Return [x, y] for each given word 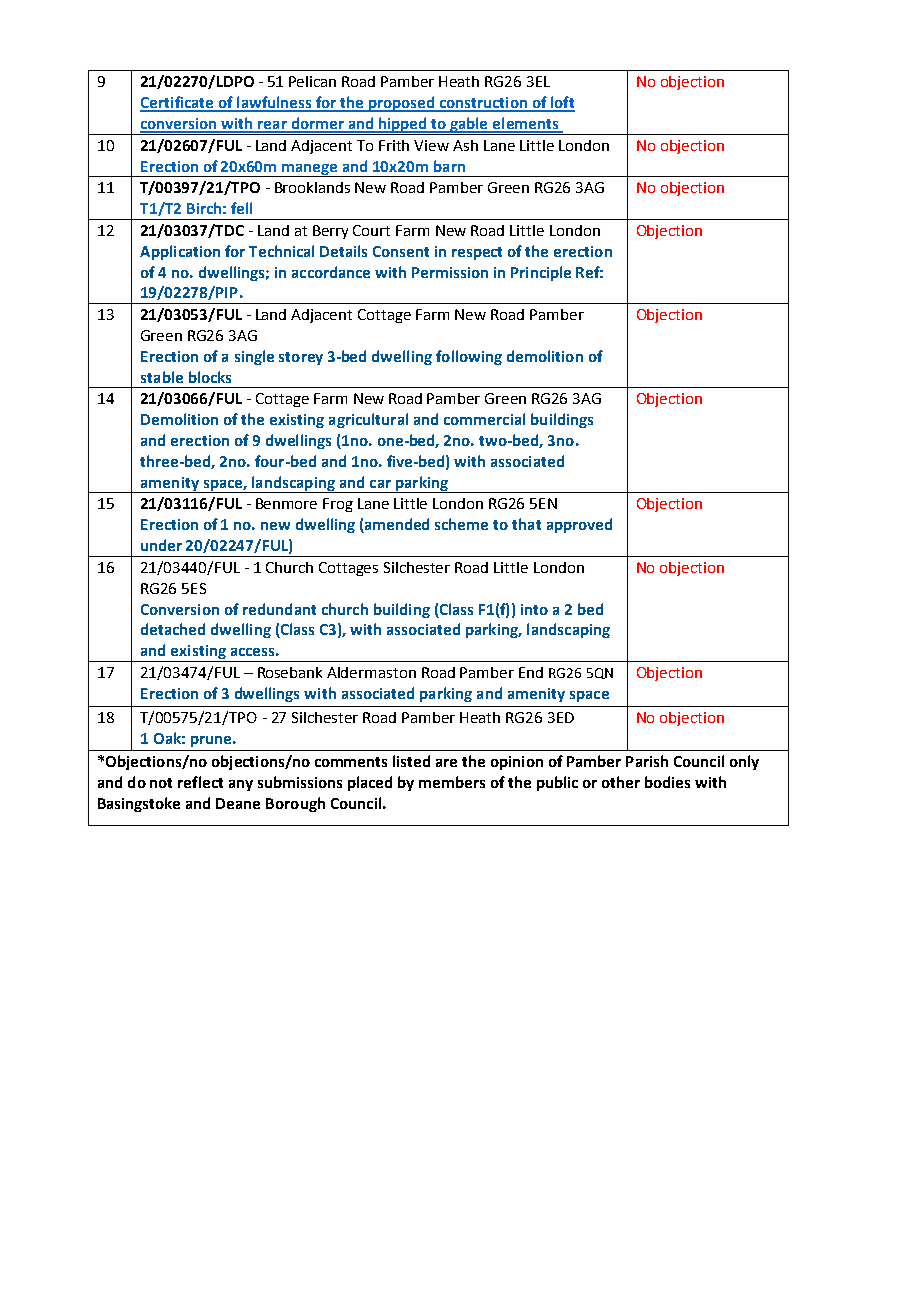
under [161, 545]
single [254, 357]
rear [272, 126]
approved [579, 525]
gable [469, 126]
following [469, 357]
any [241, 785]
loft [562, 103]
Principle [541, 273]
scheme [461, 524]
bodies [667, 782]
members [452, 782]
